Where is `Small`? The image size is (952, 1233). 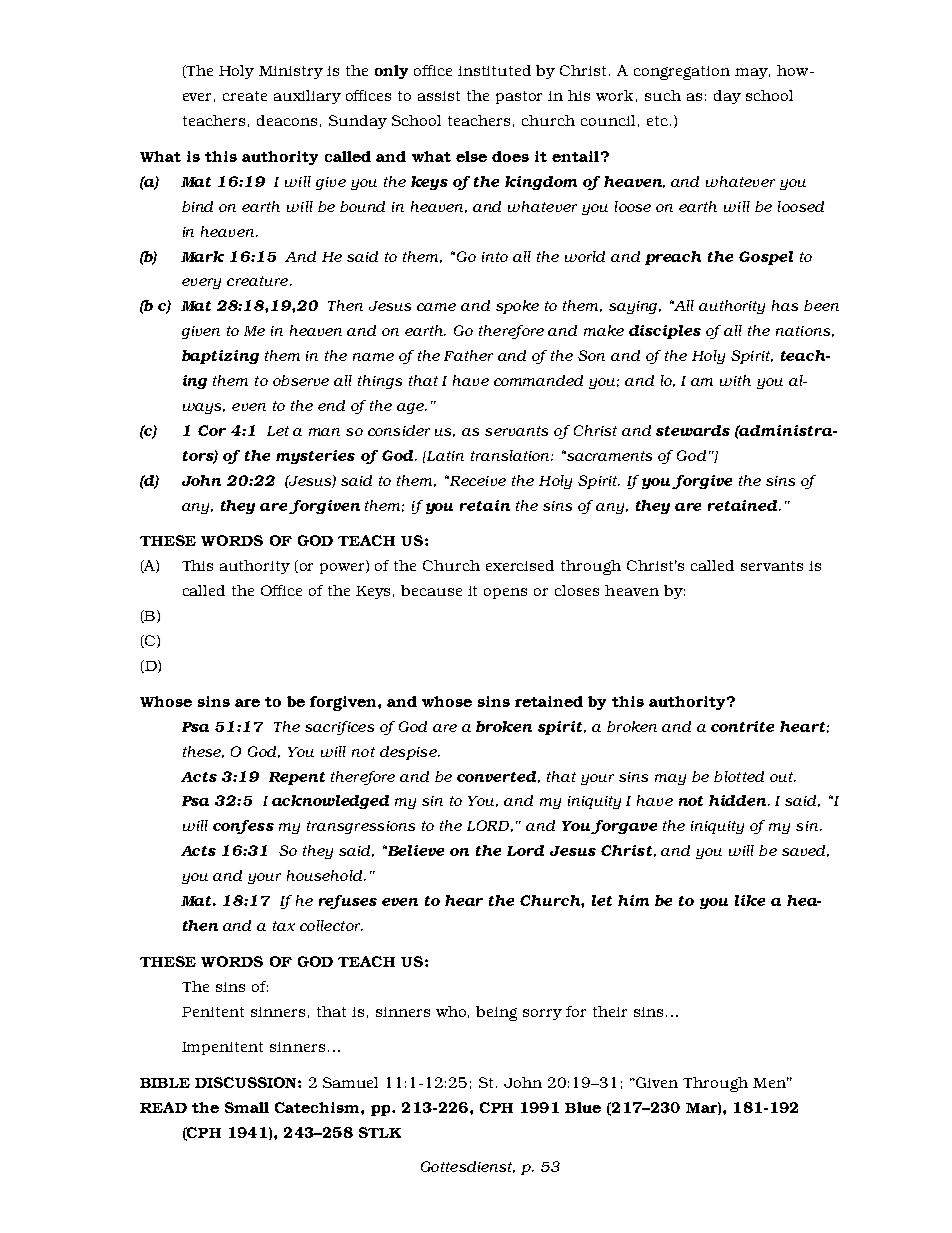
Small is located at coordinates (247, 1107).
